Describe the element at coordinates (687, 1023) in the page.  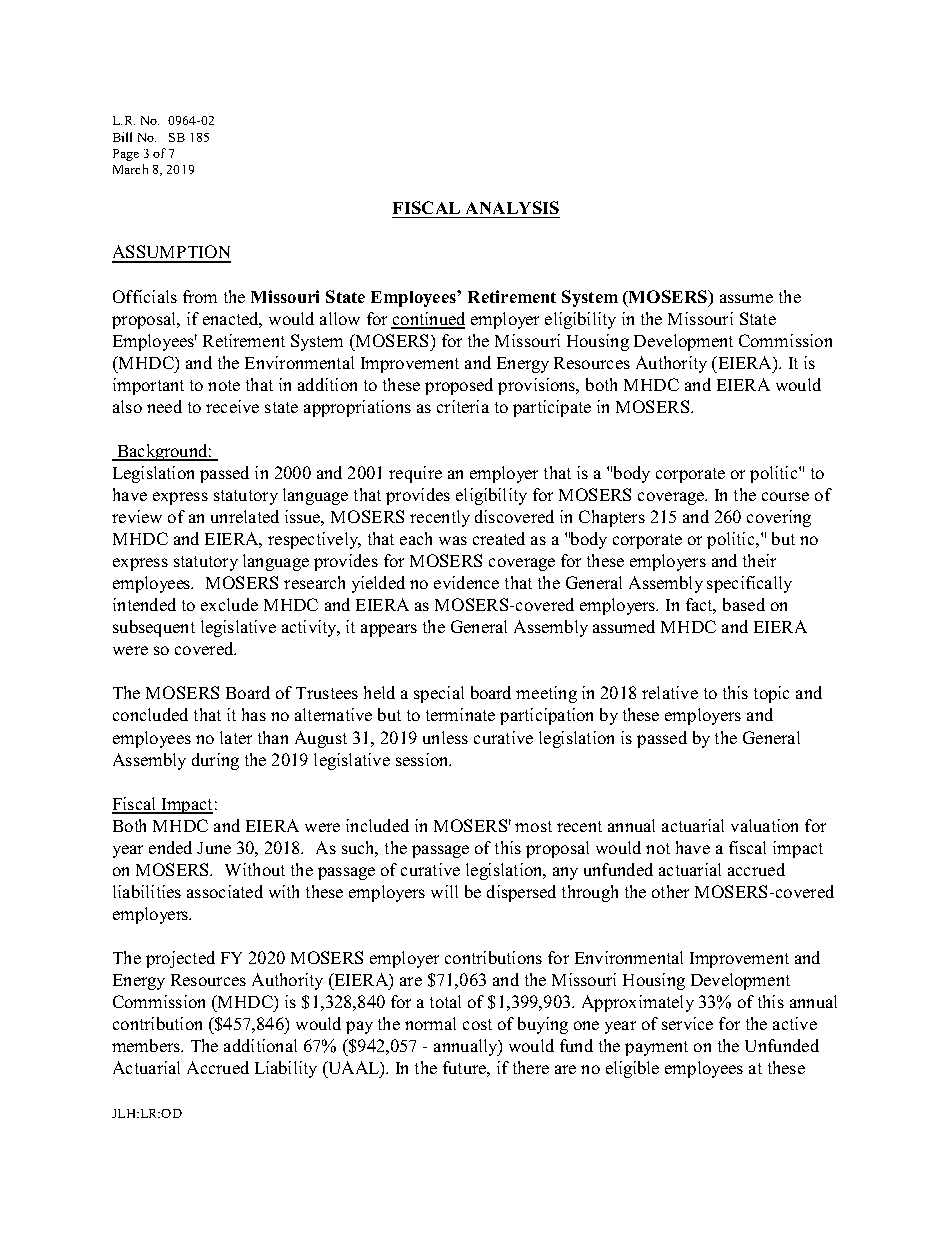
I see `service` at that location.
